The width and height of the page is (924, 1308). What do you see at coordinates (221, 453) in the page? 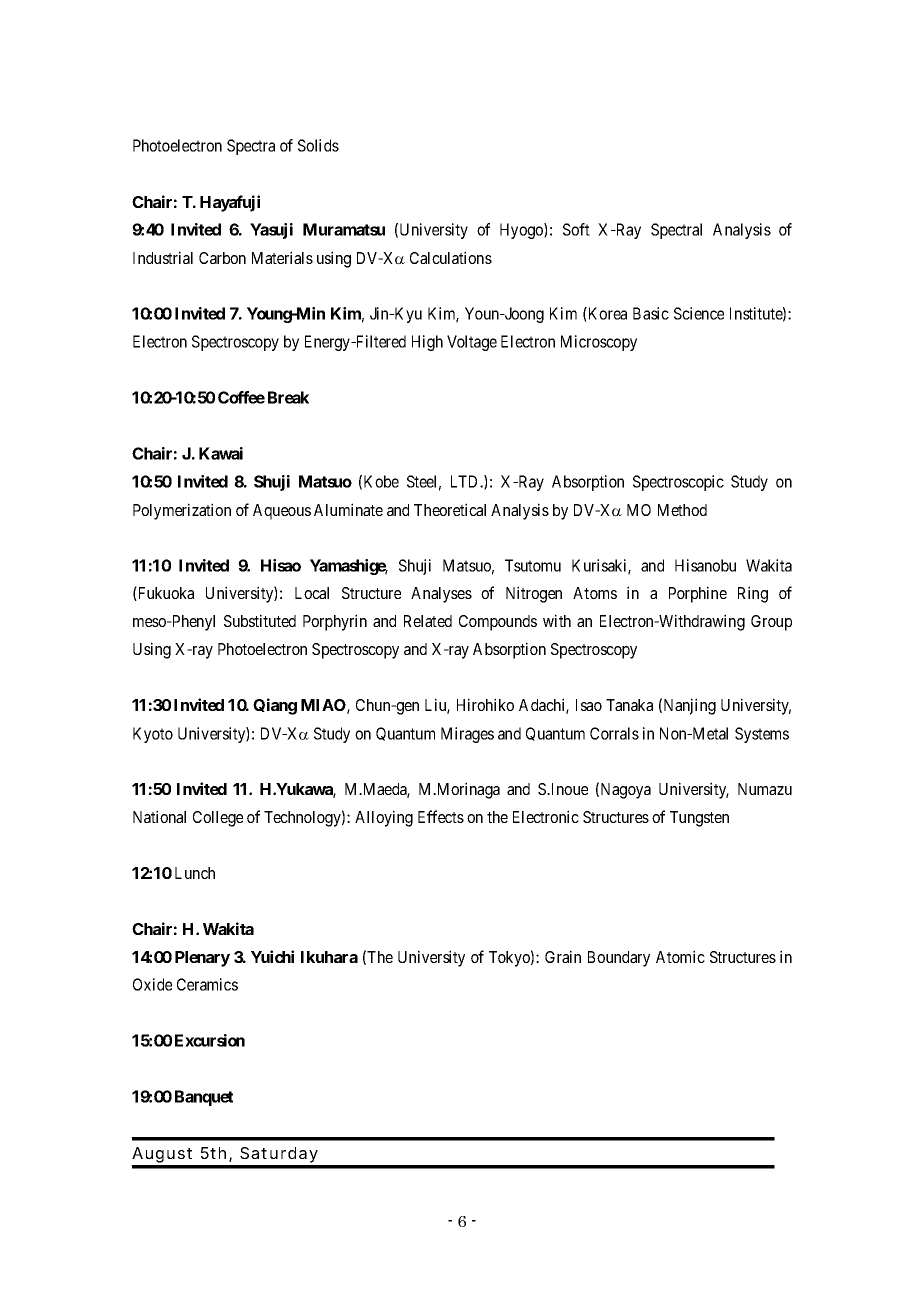
I see `Kawai` at bounding box center [221, 453].
